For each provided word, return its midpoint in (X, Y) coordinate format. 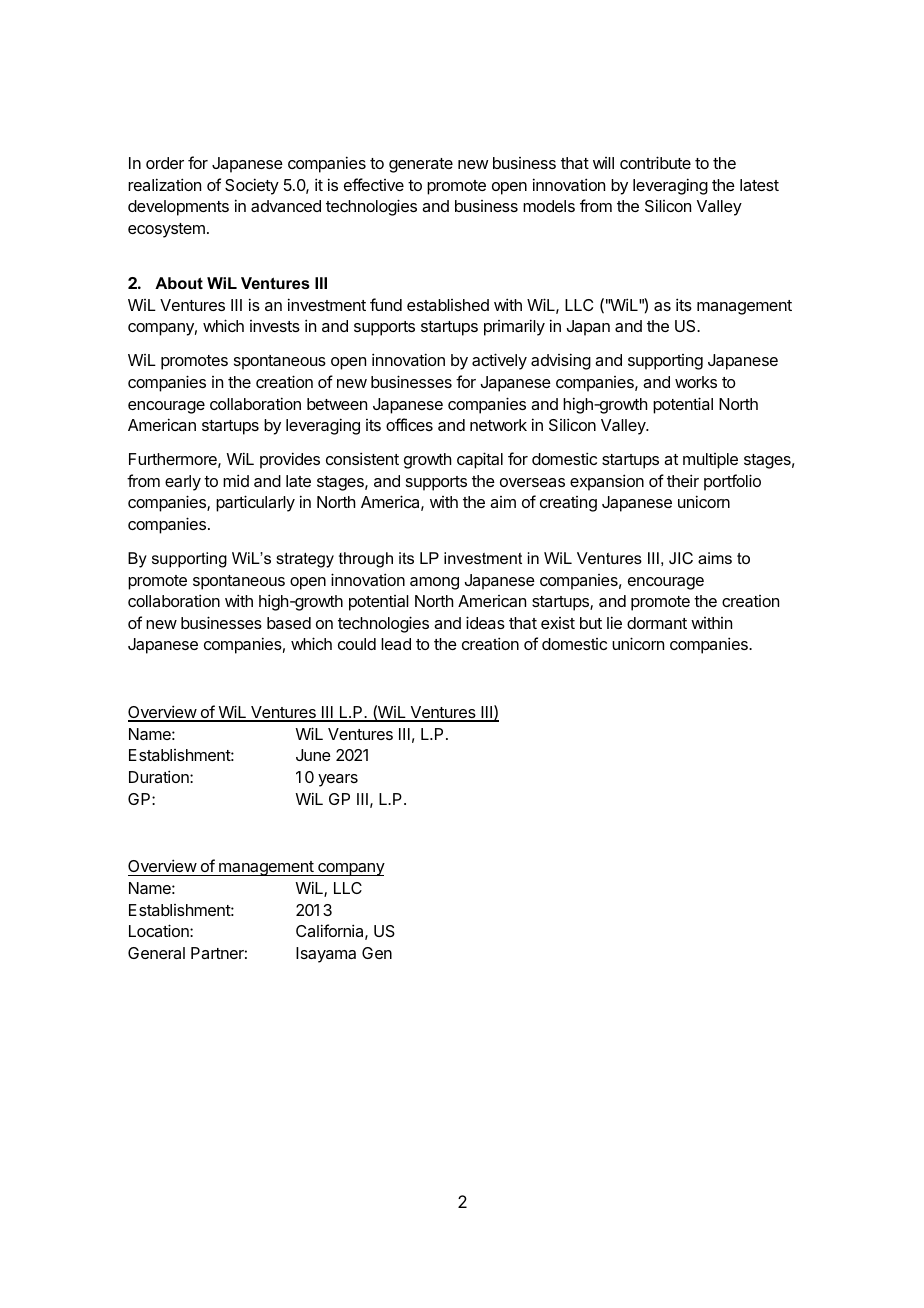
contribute (655, 162)
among (434, 583)
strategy (305, 560)
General (156, 953)
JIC (681, 558)
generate (421, 165)
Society (252, 186)
